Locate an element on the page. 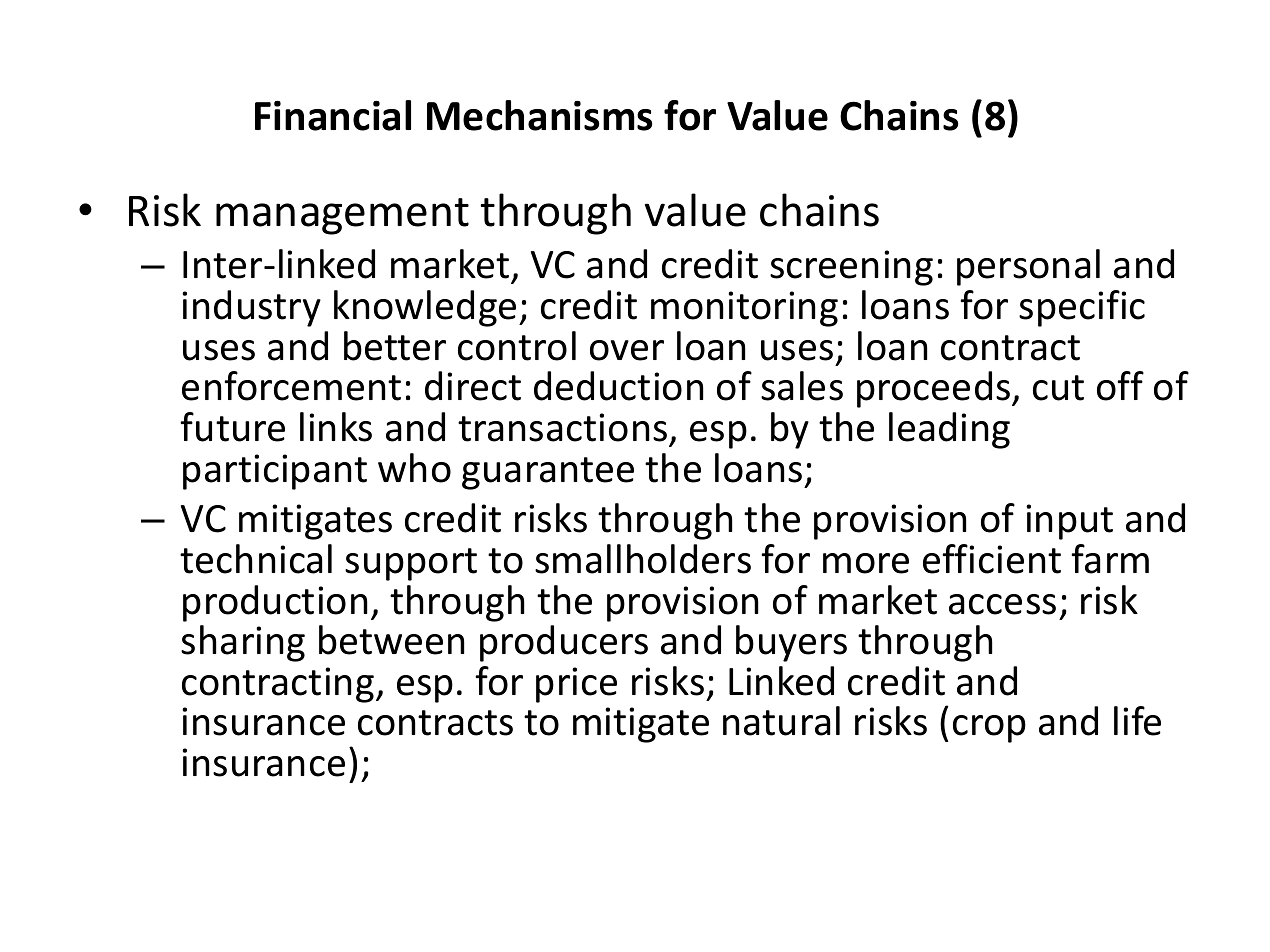 The width and height of the image is (1270, 952). monitoring is located at coordinates (744, 309).
